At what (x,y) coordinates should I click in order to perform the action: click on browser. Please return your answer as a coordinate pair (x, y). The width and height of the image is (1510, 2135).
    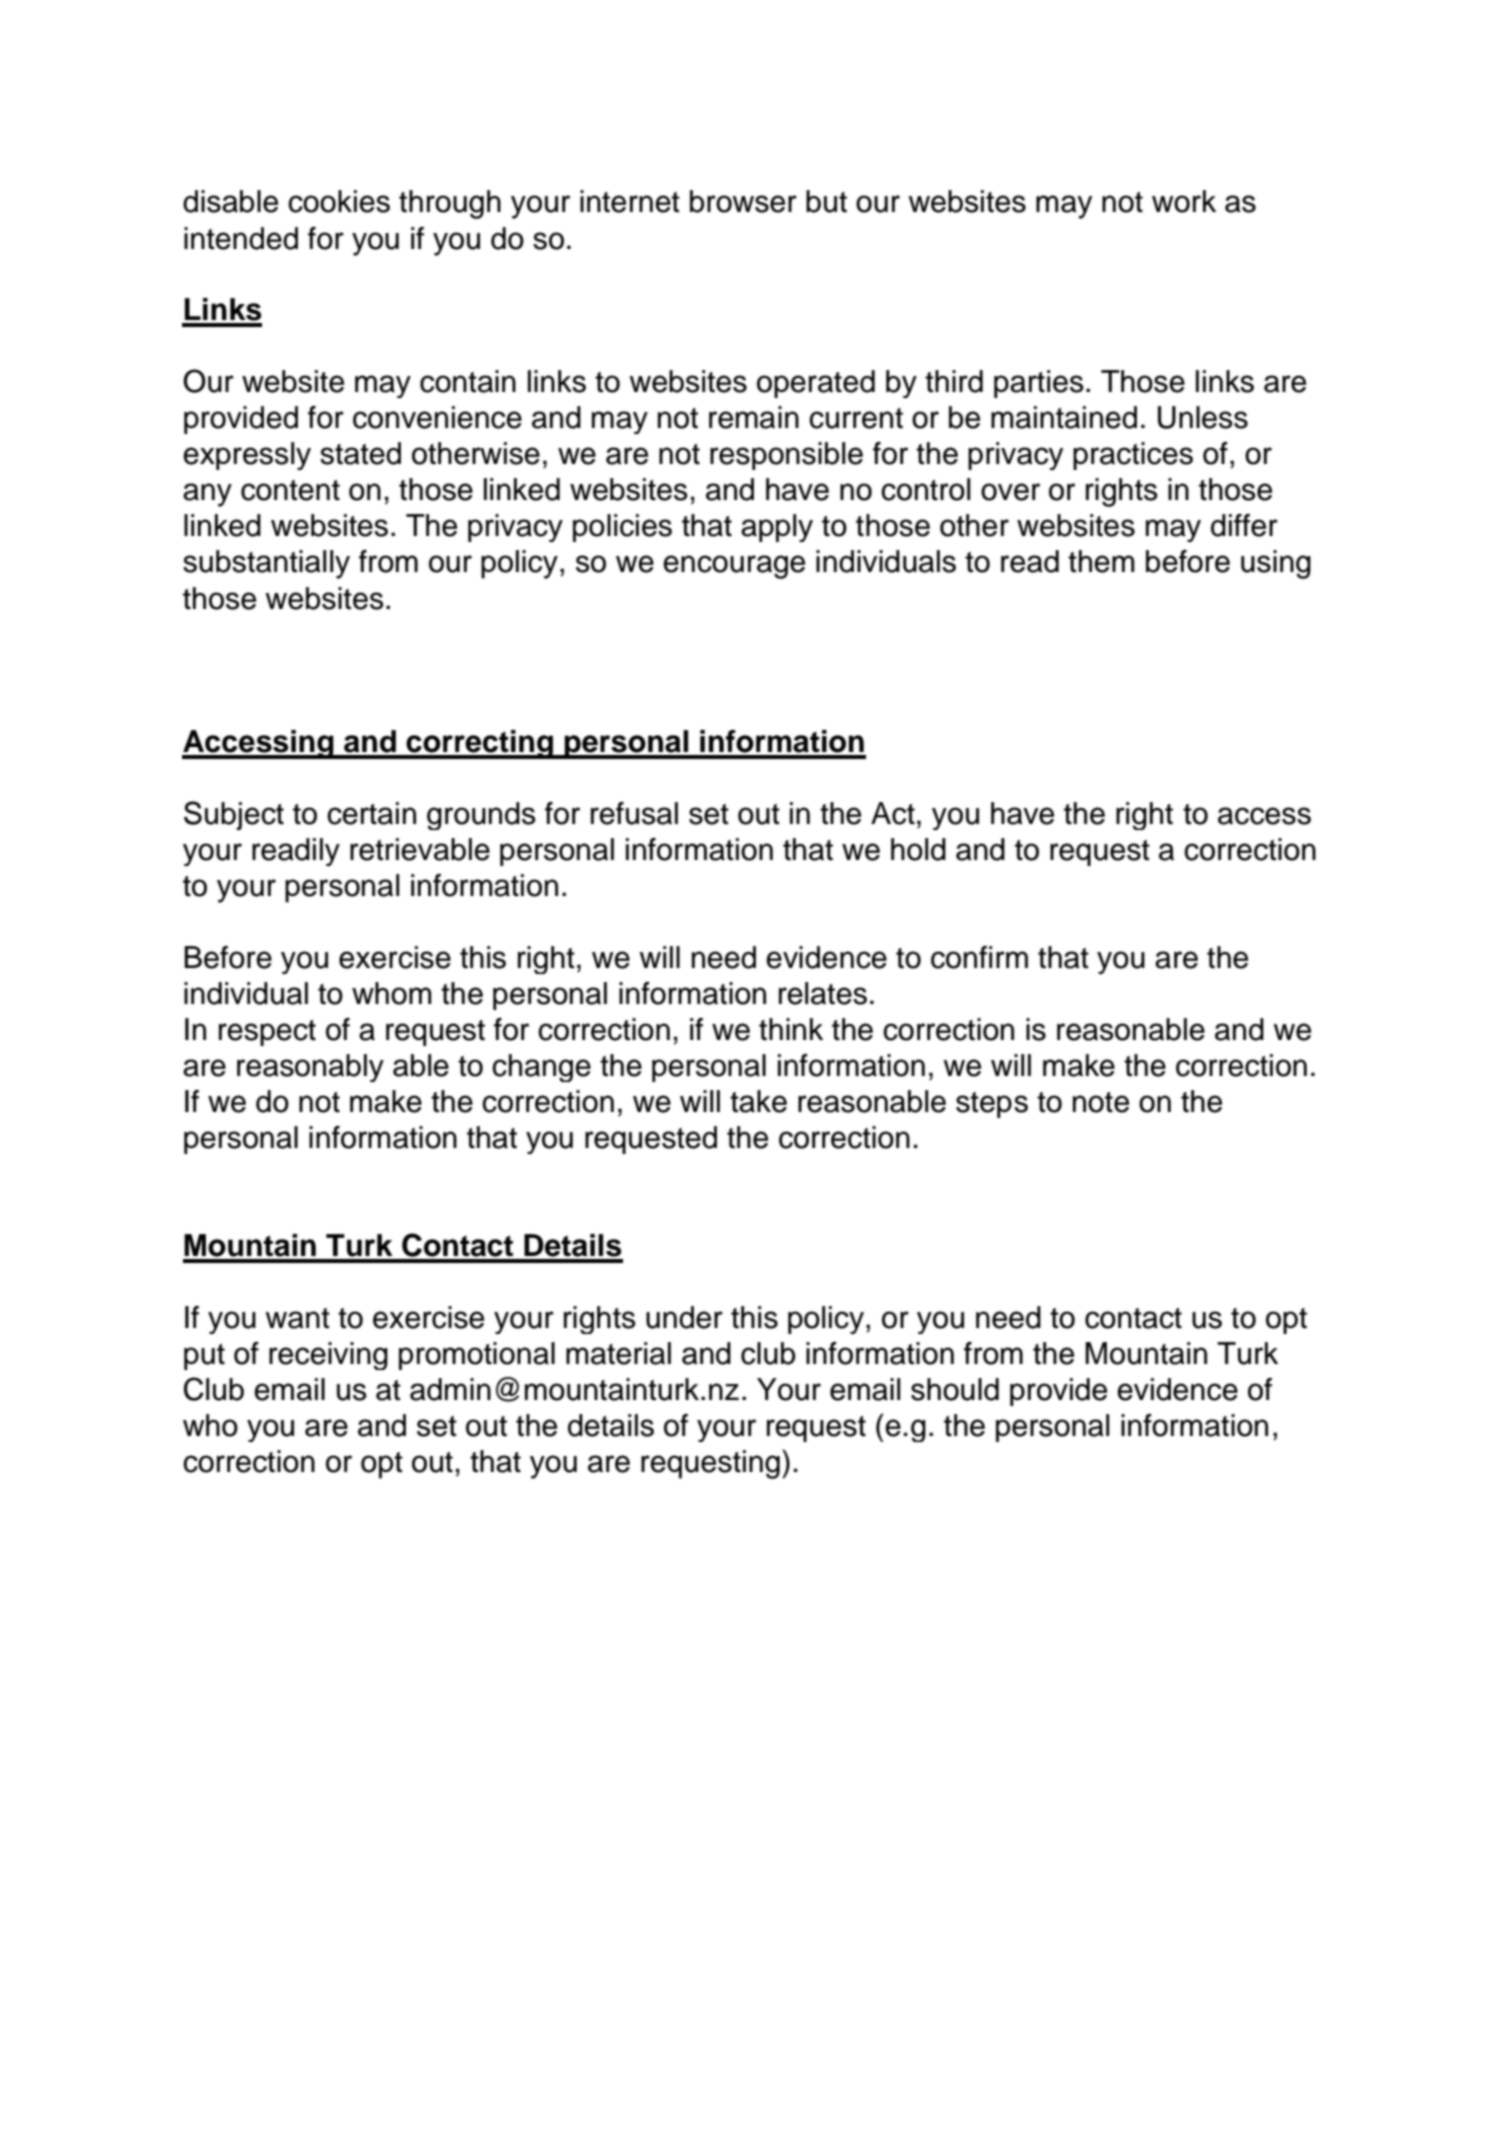
    Looking at the image, I should click on (743, 201).
